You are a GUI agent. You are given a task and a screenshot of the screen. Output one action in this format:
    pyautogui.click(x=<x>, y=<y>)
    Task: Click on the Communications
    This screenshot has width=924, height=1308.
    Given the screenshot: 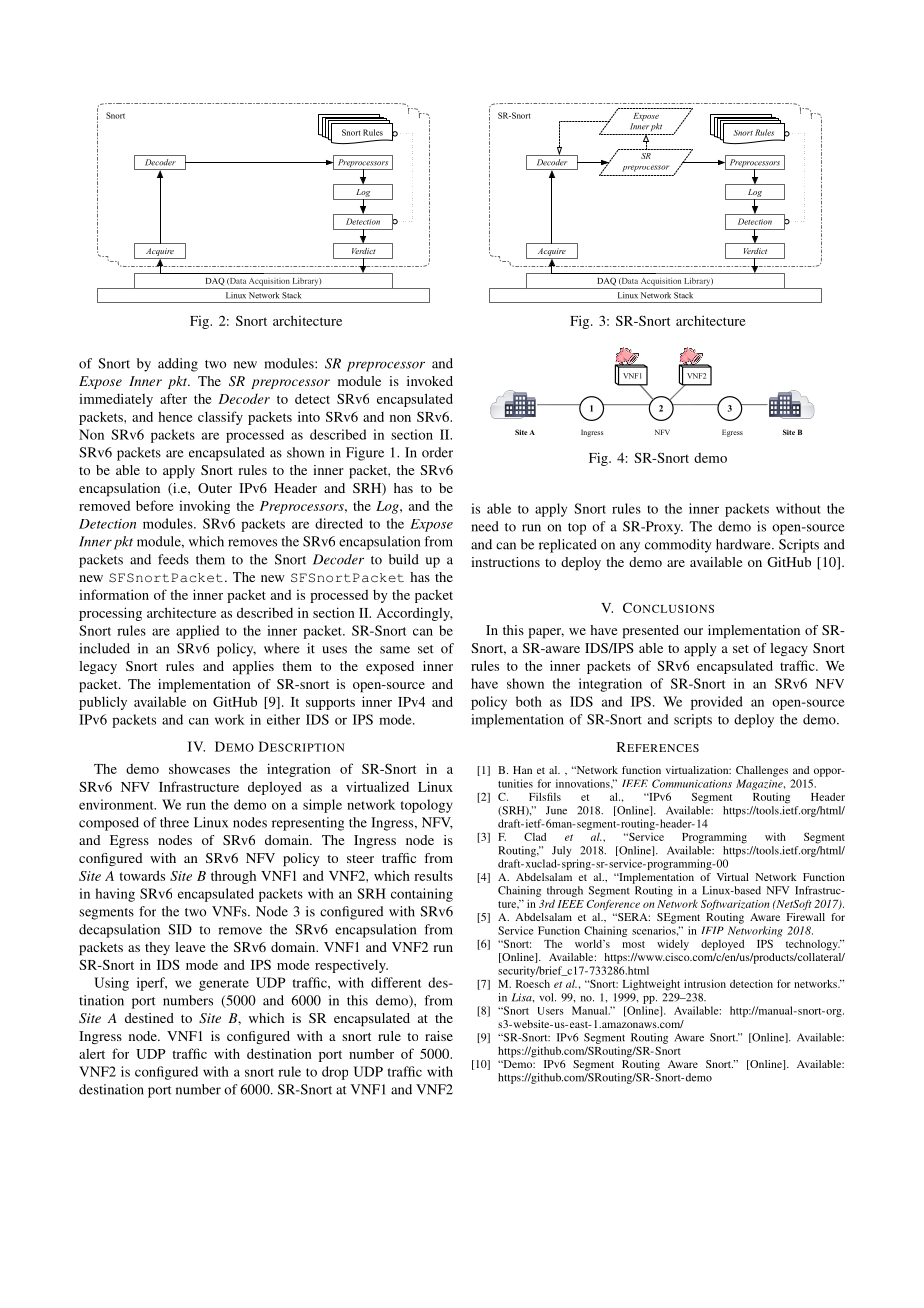 What is the action you would take?
    pyautogui.click(x=692, y=783)
